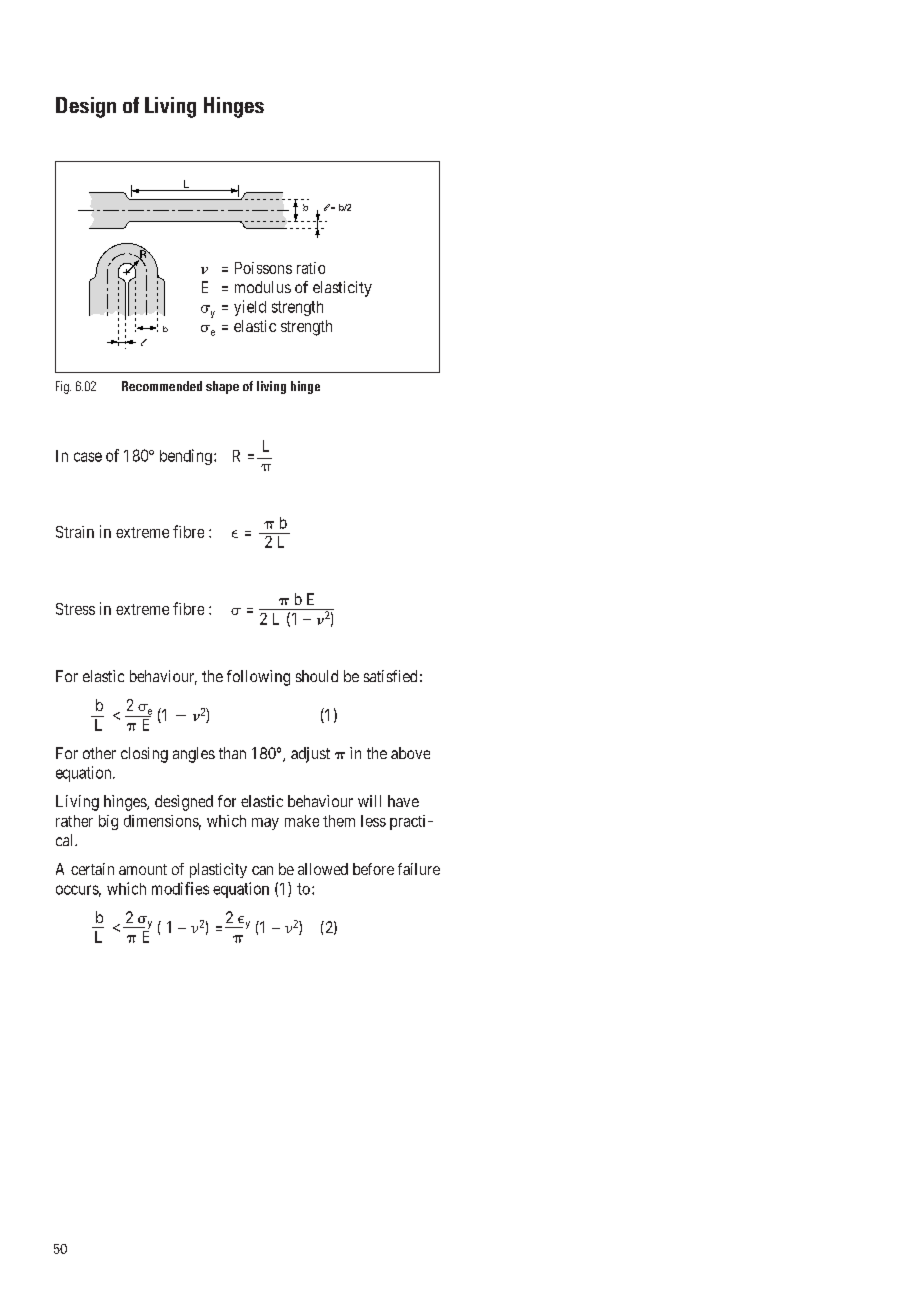 The width and height of the page is (924, 1307). Describe the element at coordinates (88, 457) in the page. I see `case` at that location.
